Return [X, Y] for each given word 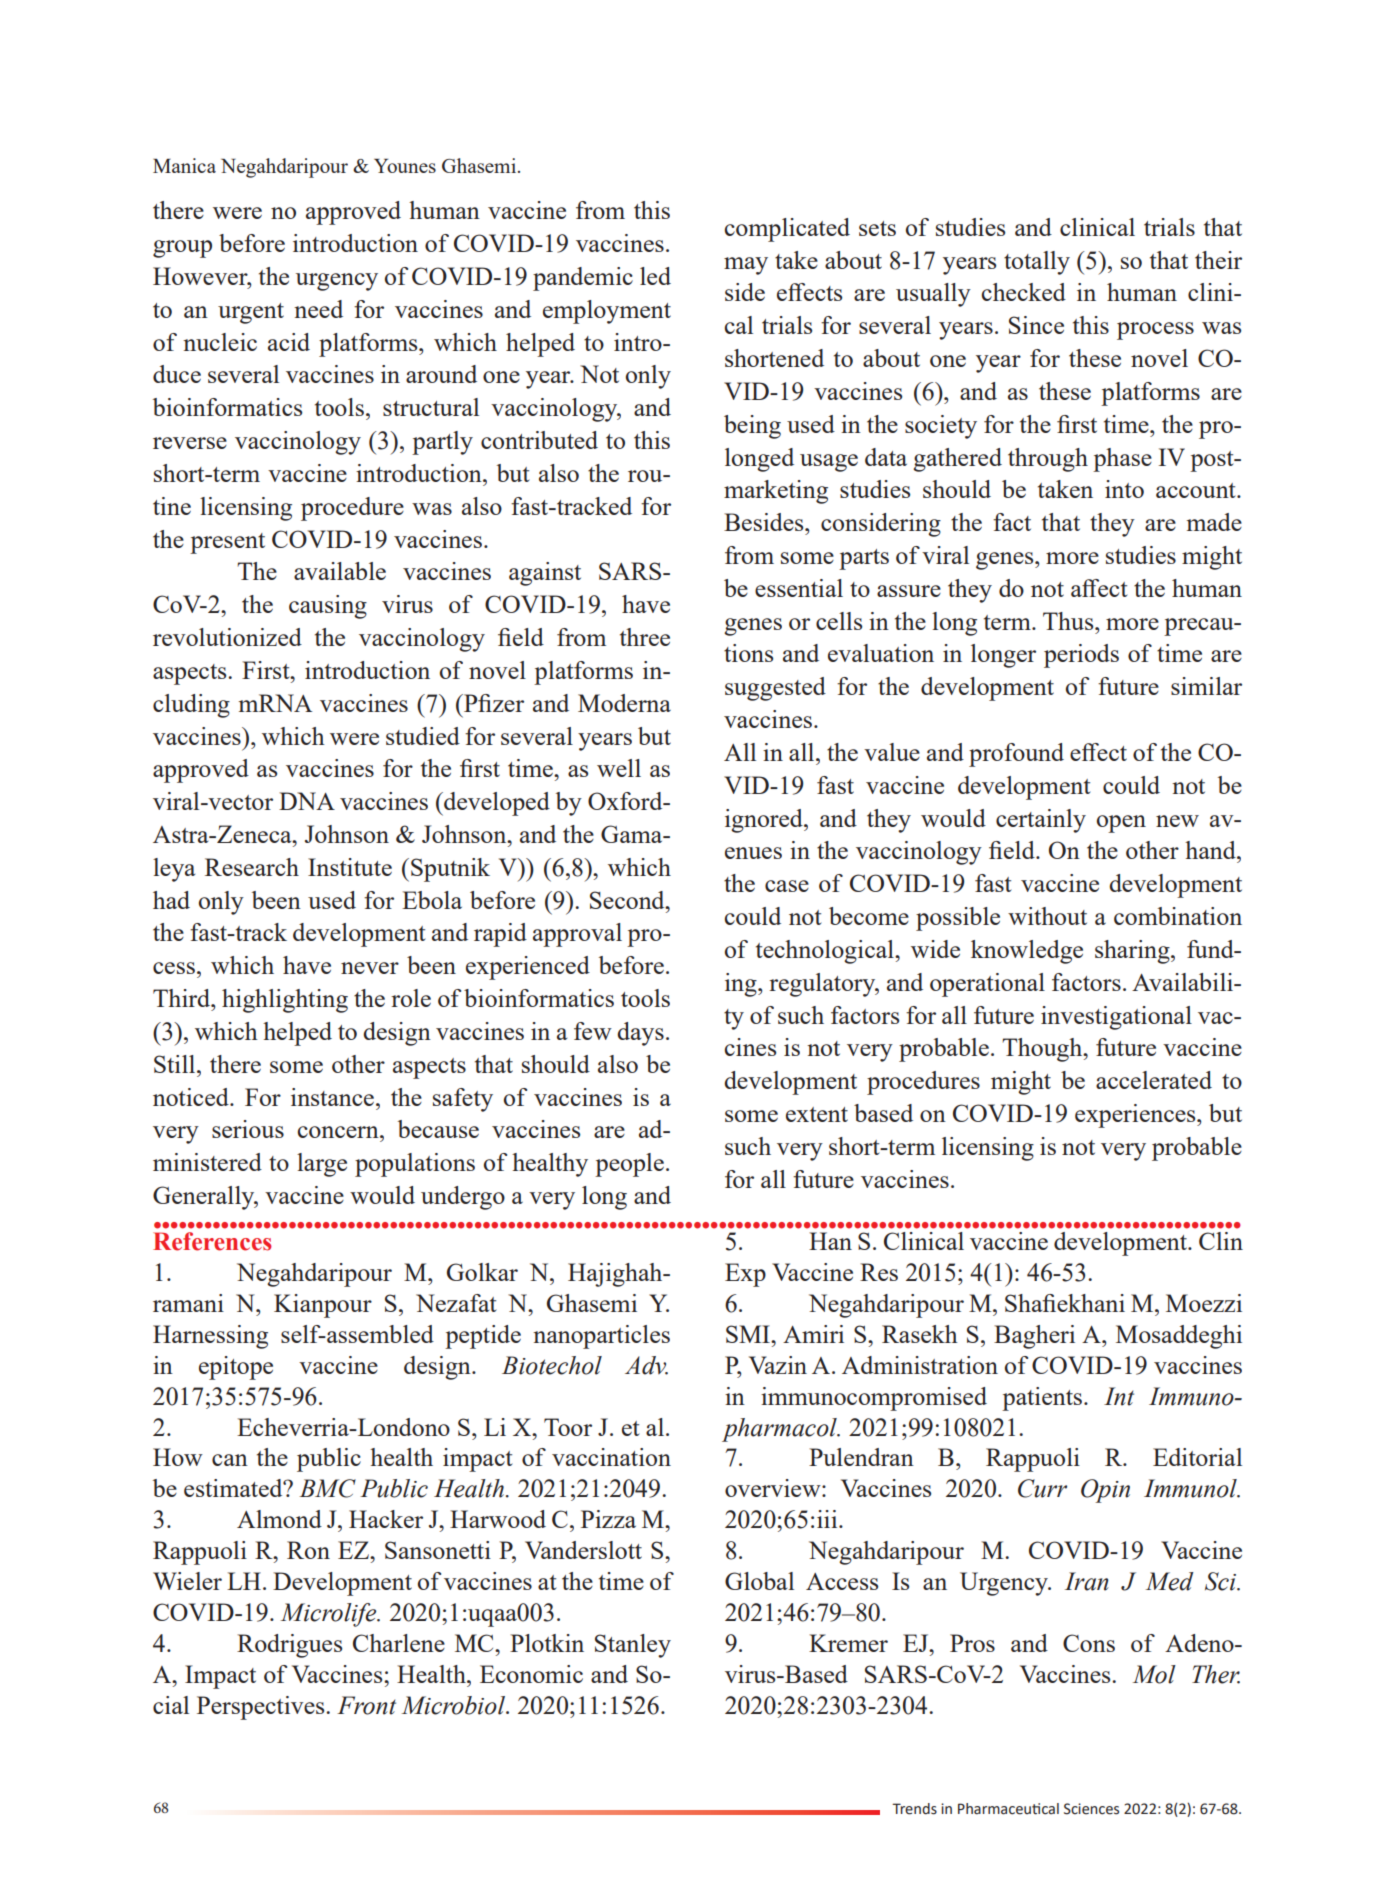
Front [366, 1705]
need [318, 309]
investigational [1116, 1018]
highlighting [285, 1001]
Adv [646, 1365]
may [746, 266]
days [640, 1034]
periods [1081, 656]
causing [328, 607]
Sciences [1091, 1809]
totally [1037, 263]
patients [1043, 1399]
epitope [236, 1368]
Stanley [633, 1646]
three [645, 637]
